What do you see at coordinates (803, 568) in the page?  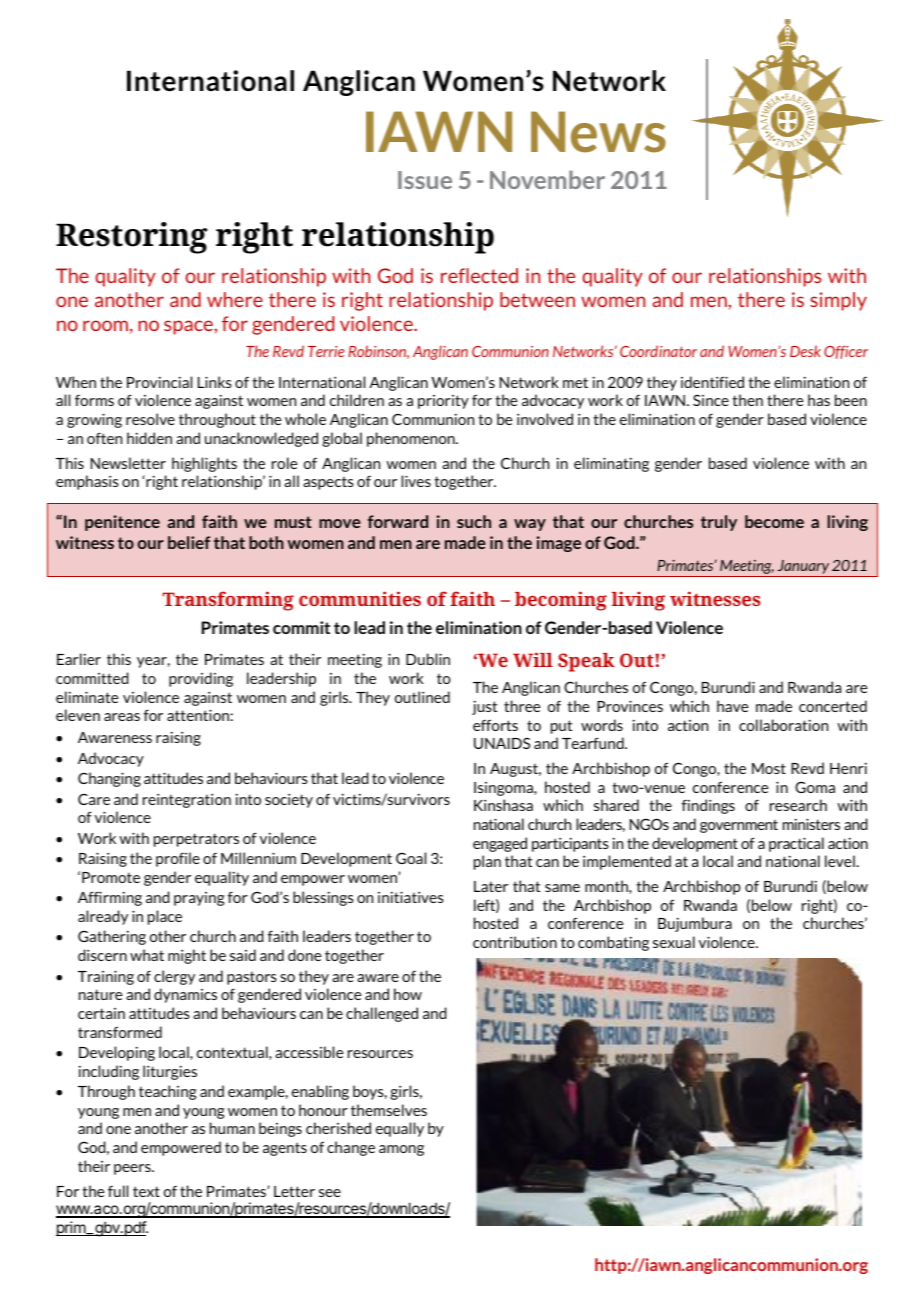 I see `January` at bounding box center [803, 568].
